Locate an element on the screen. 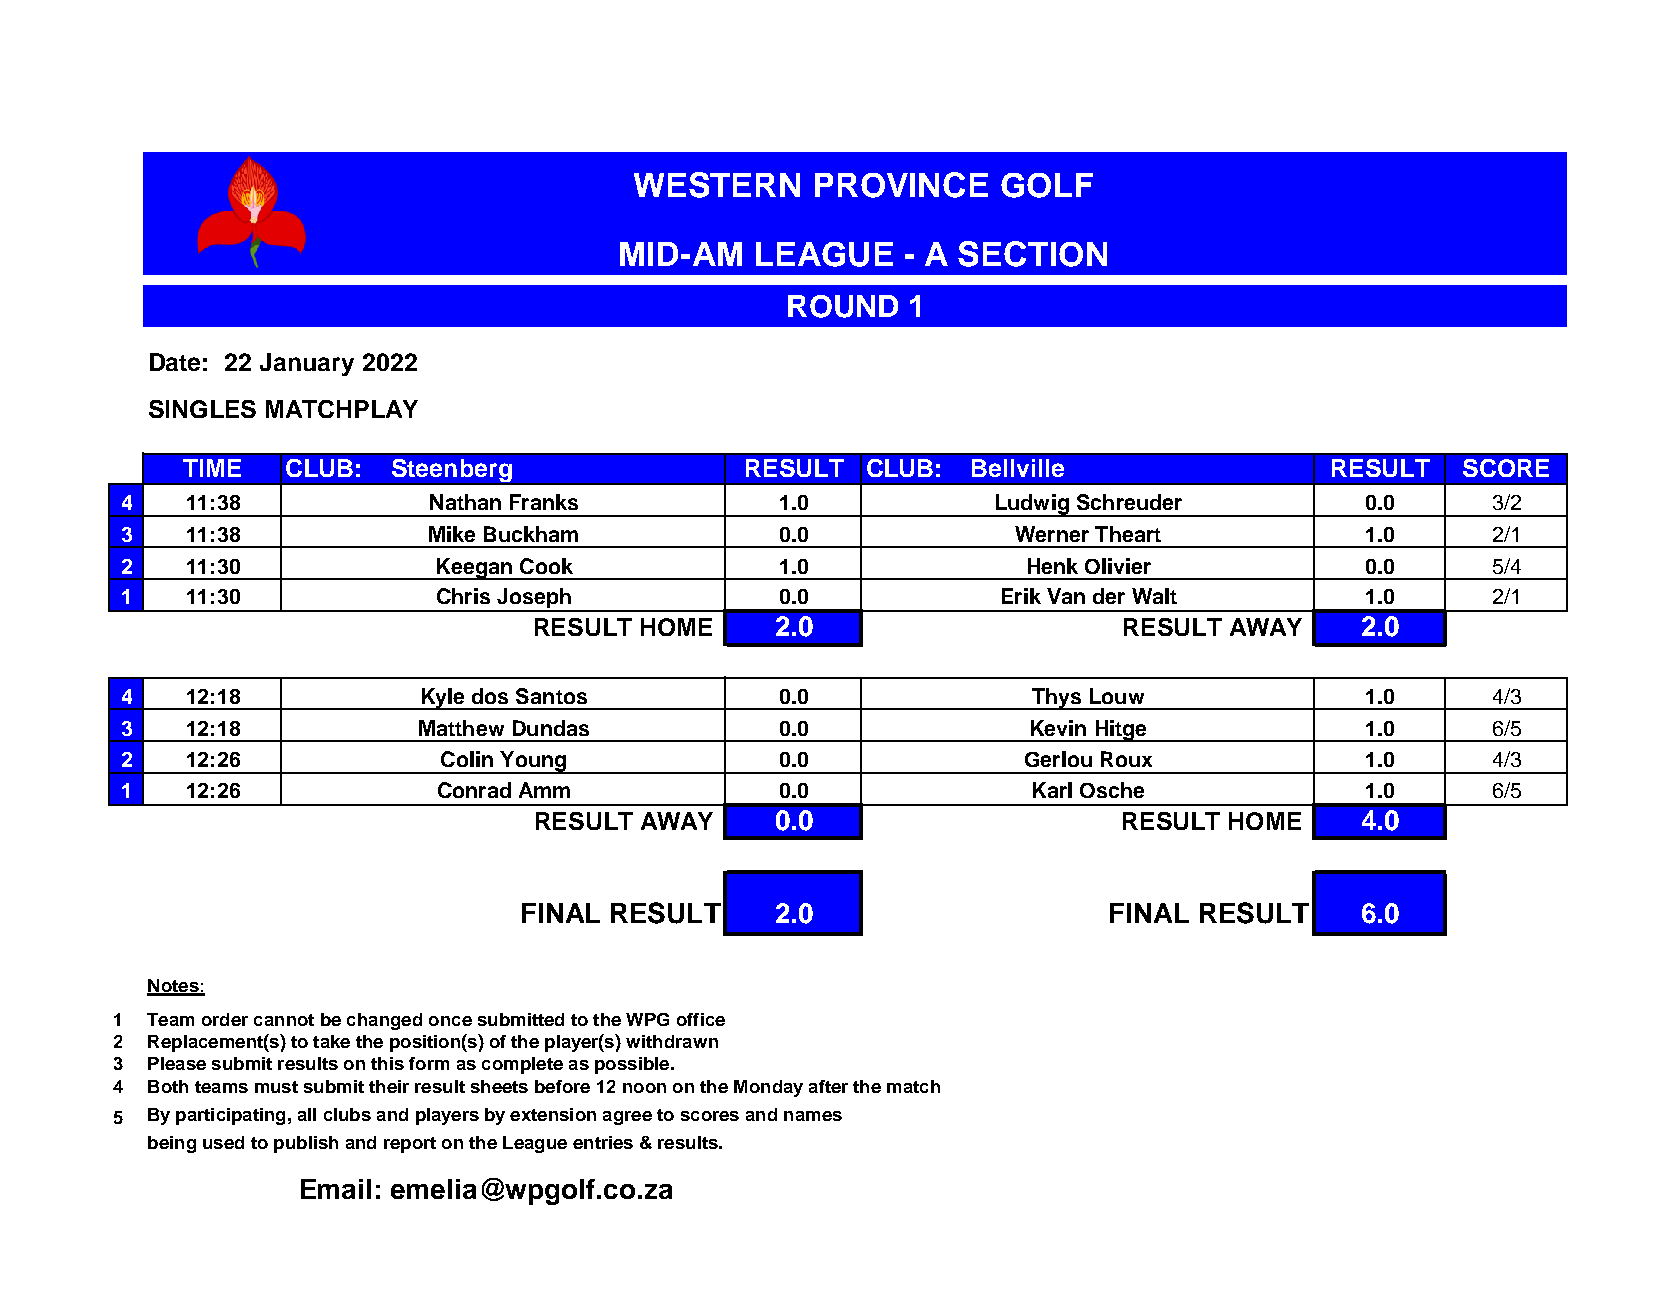 The image size is (1676, 1295). names is located at coordinates (813, 1116).
